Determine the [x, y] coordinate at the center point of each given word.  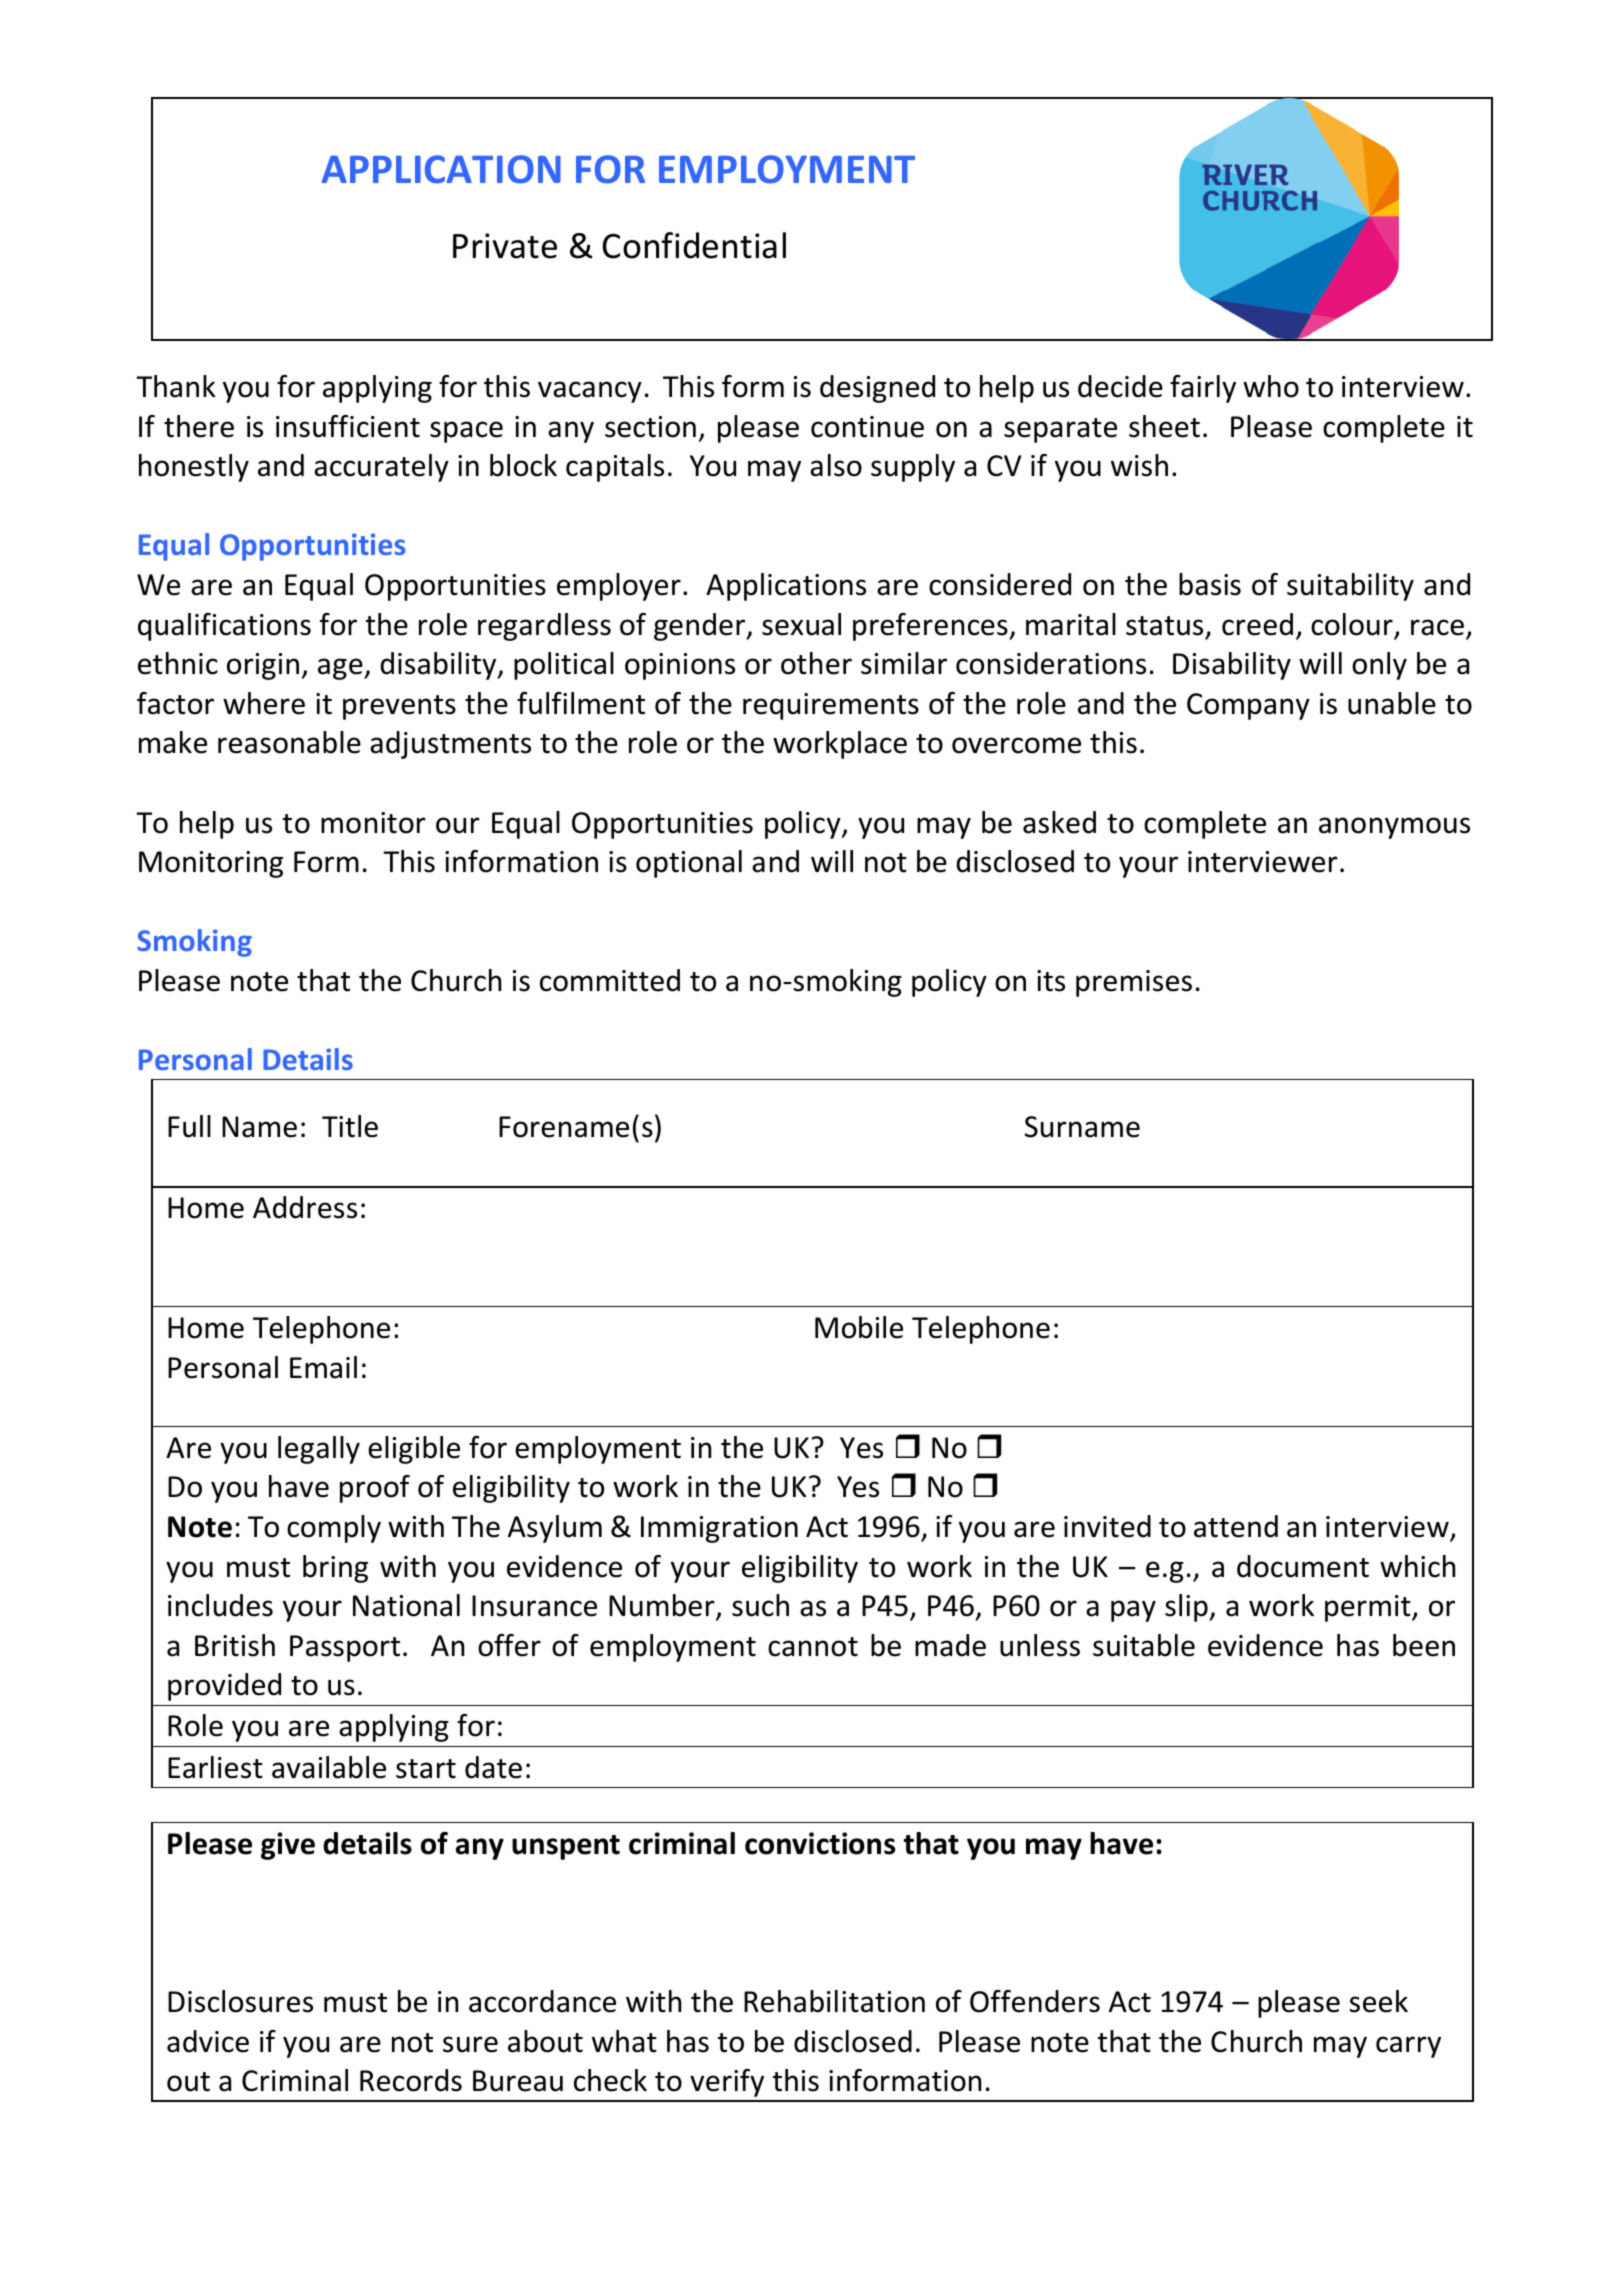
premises [1134, 983]
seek [1379, 2001]
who [1271, 386]
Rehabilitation [834, 2001]
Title [350, 1126]
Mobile [859, 1327]
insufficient [348, 426]
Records [411, 2080]
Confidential [694, 245]
